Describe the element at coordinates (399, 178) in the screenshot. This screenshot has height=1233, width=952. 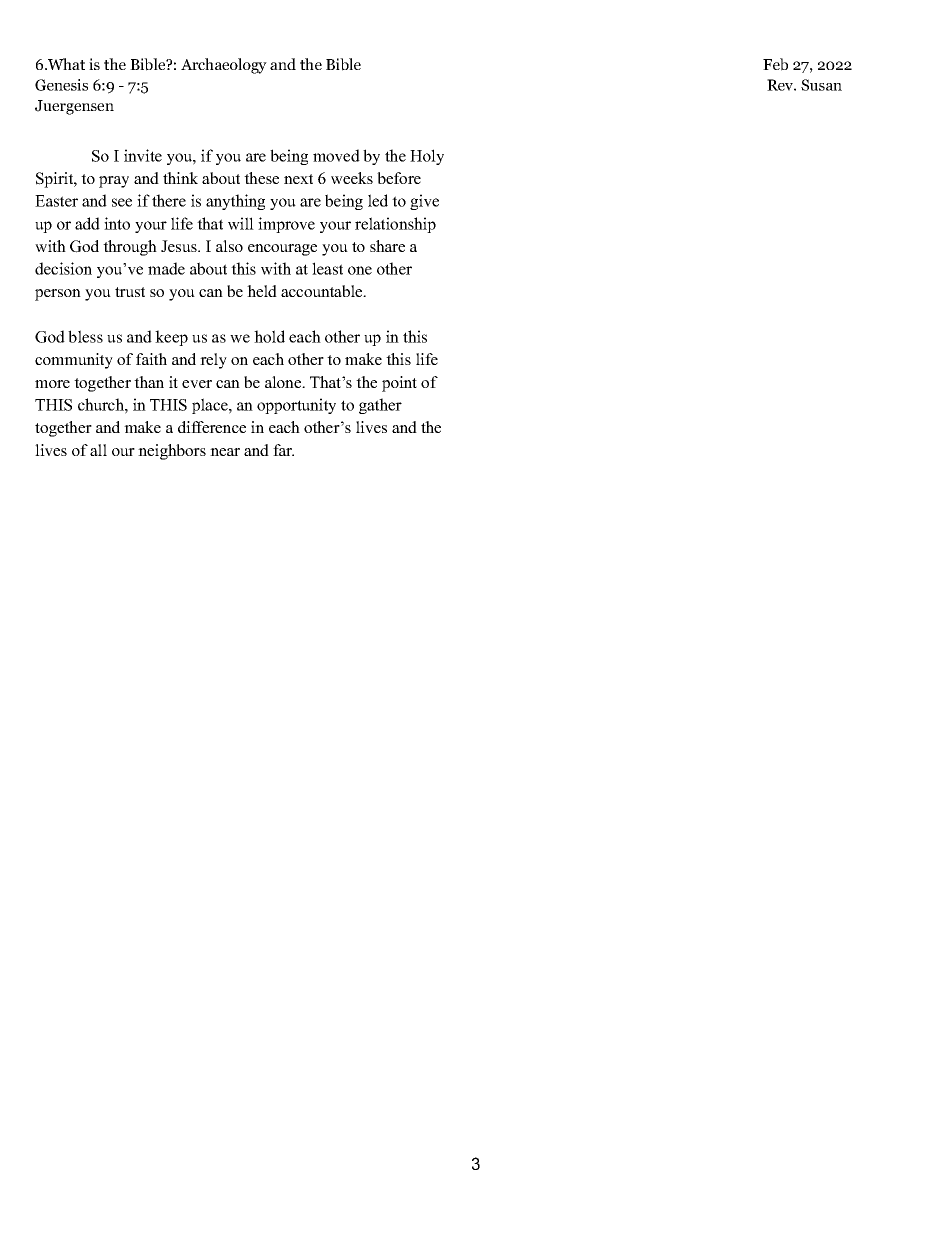
I see `before` at that location.
